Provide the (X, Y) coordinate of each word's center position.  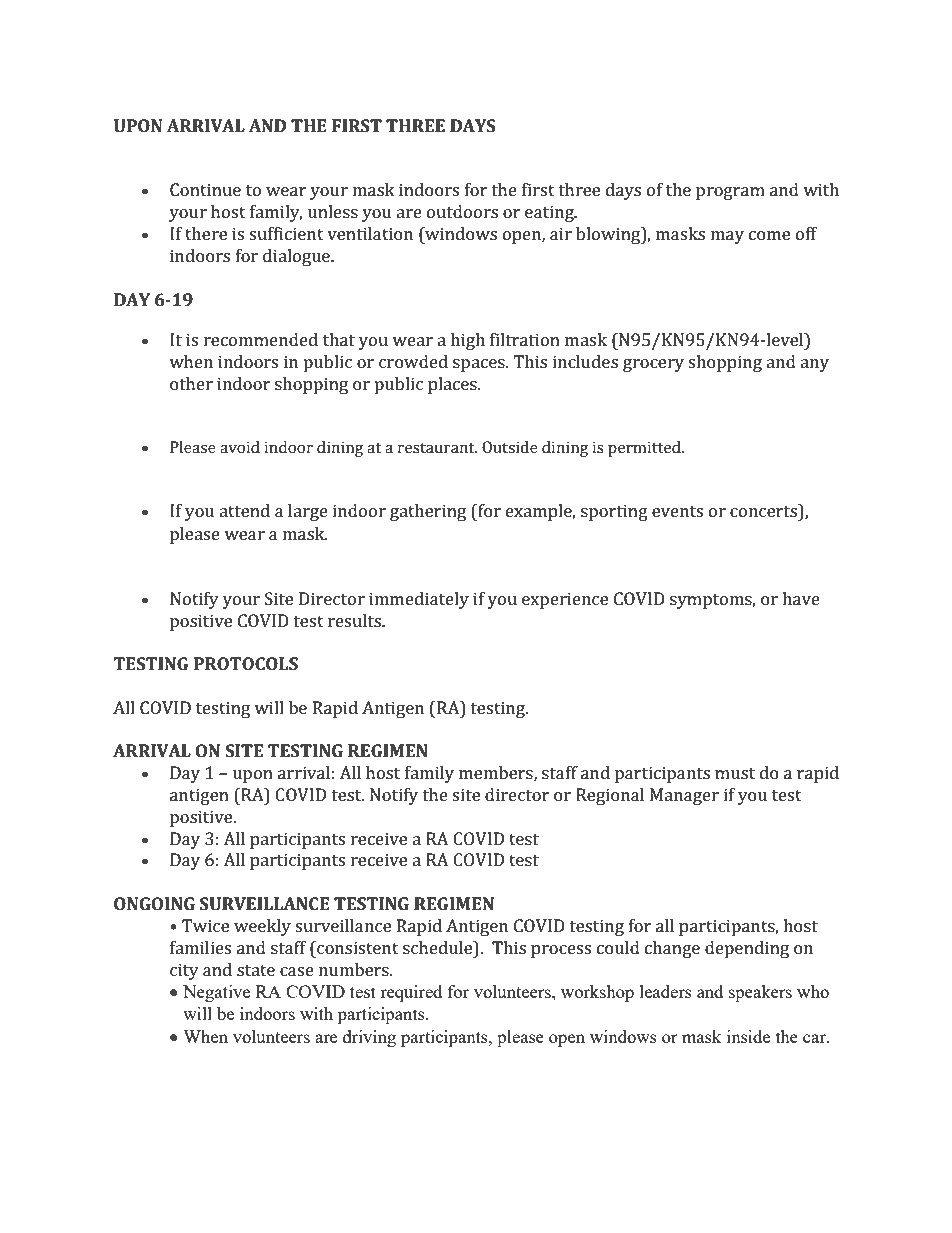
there (206, 233)
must (735, 773)
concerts (764, 510)
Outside (510, 447)
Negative (216, 993)
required (411, 993)
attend (244, 510)
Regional (610, 796)
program (730, 193)
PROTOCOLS (246, 663)
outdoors (462, 211)
